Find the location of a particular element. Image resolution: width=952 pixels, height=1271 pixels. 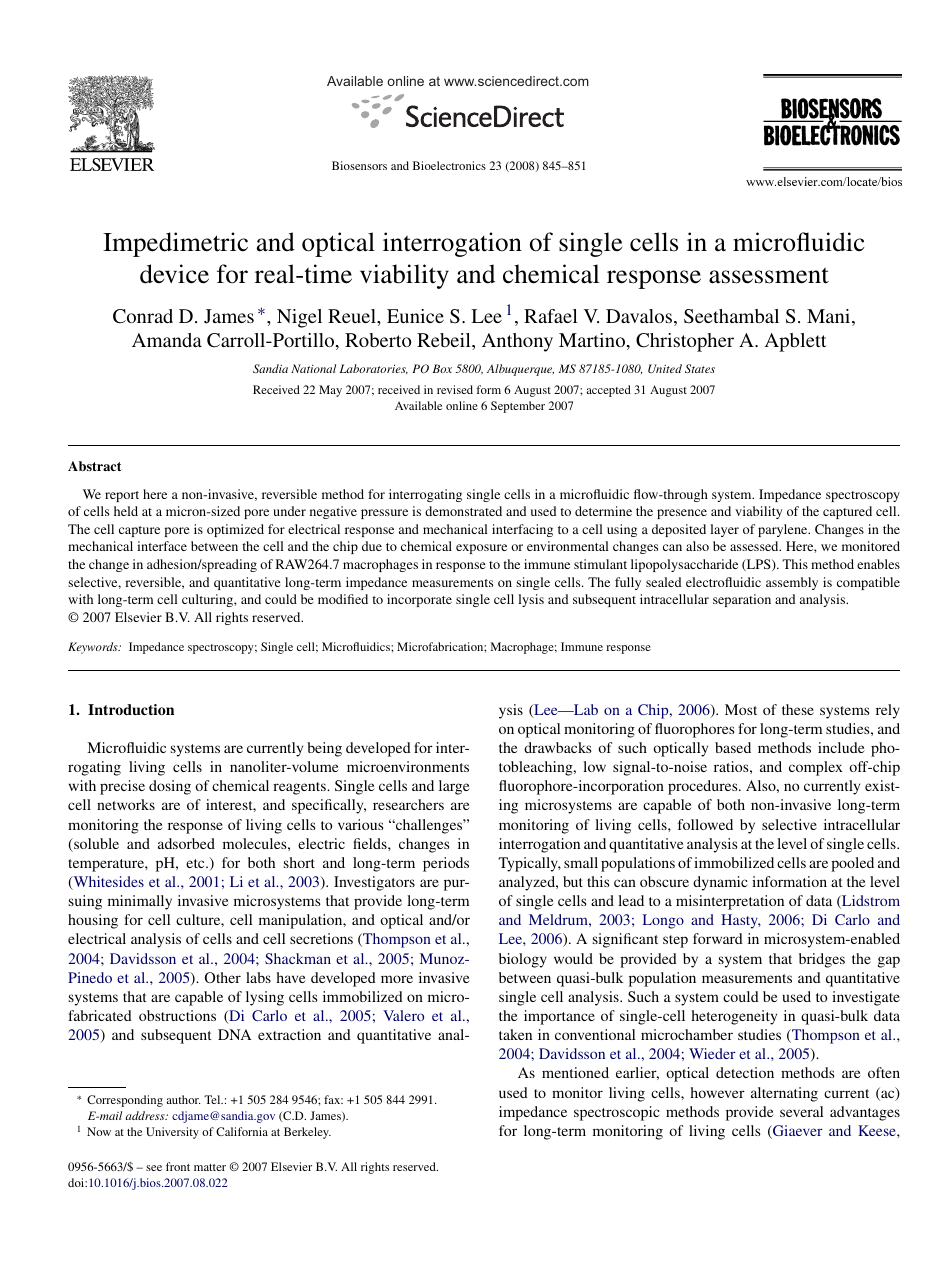

States is located at coordinates (700, 368).
